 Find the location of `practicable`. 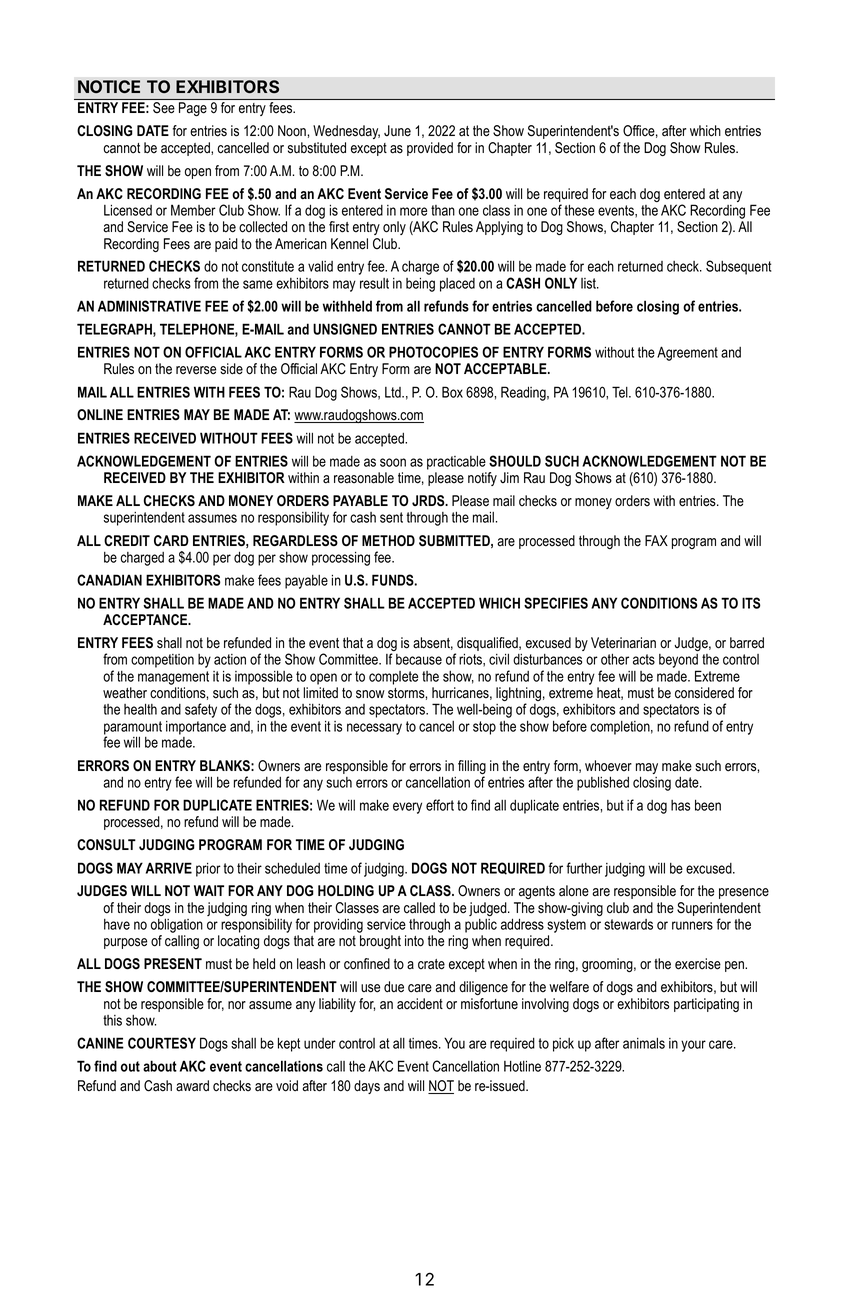

practicable is located at coordinates (456, 463).
